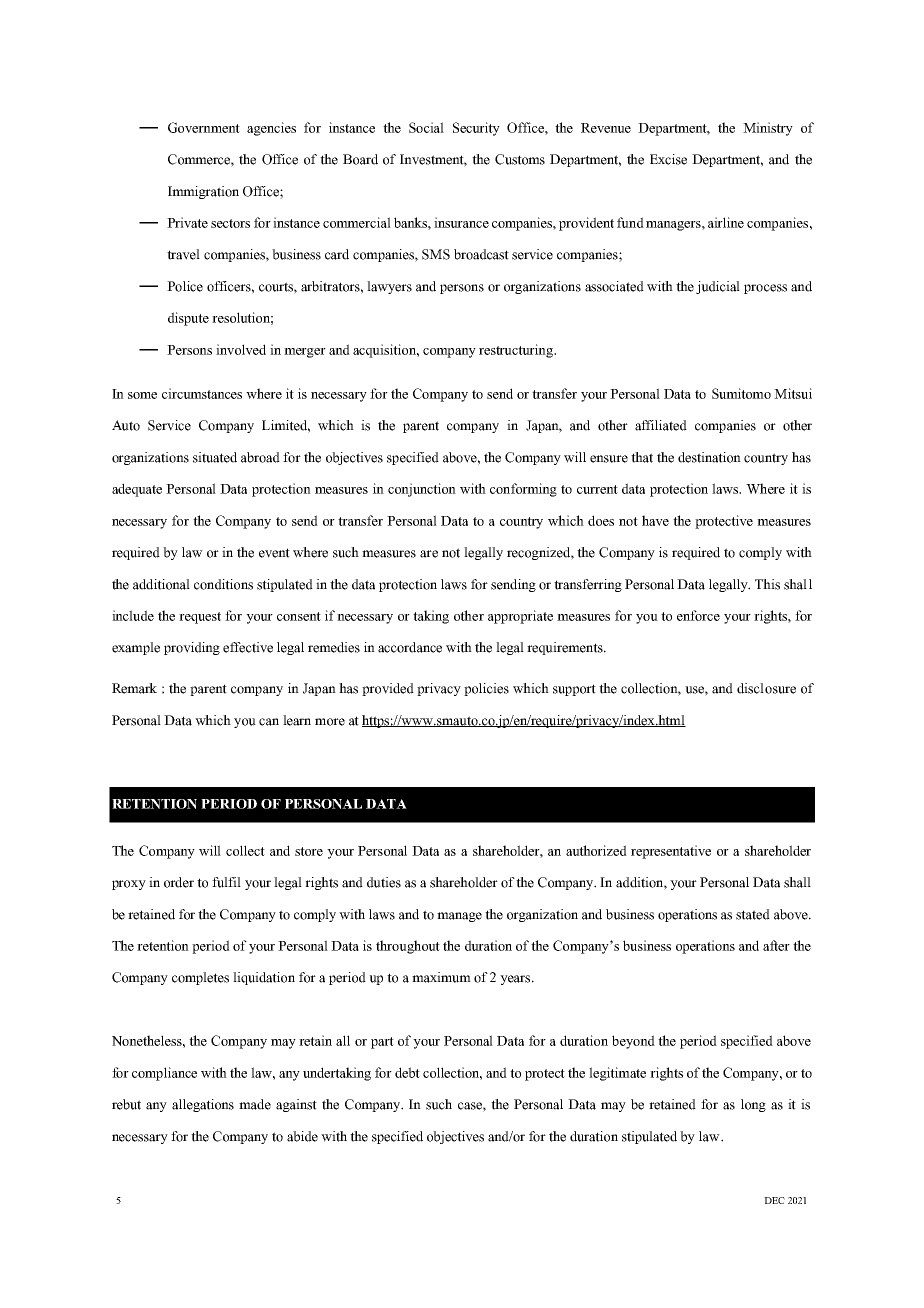  What do you see at coordinates (215, 457) in the page?
I see `situated` at bounding box center [215, 457].
